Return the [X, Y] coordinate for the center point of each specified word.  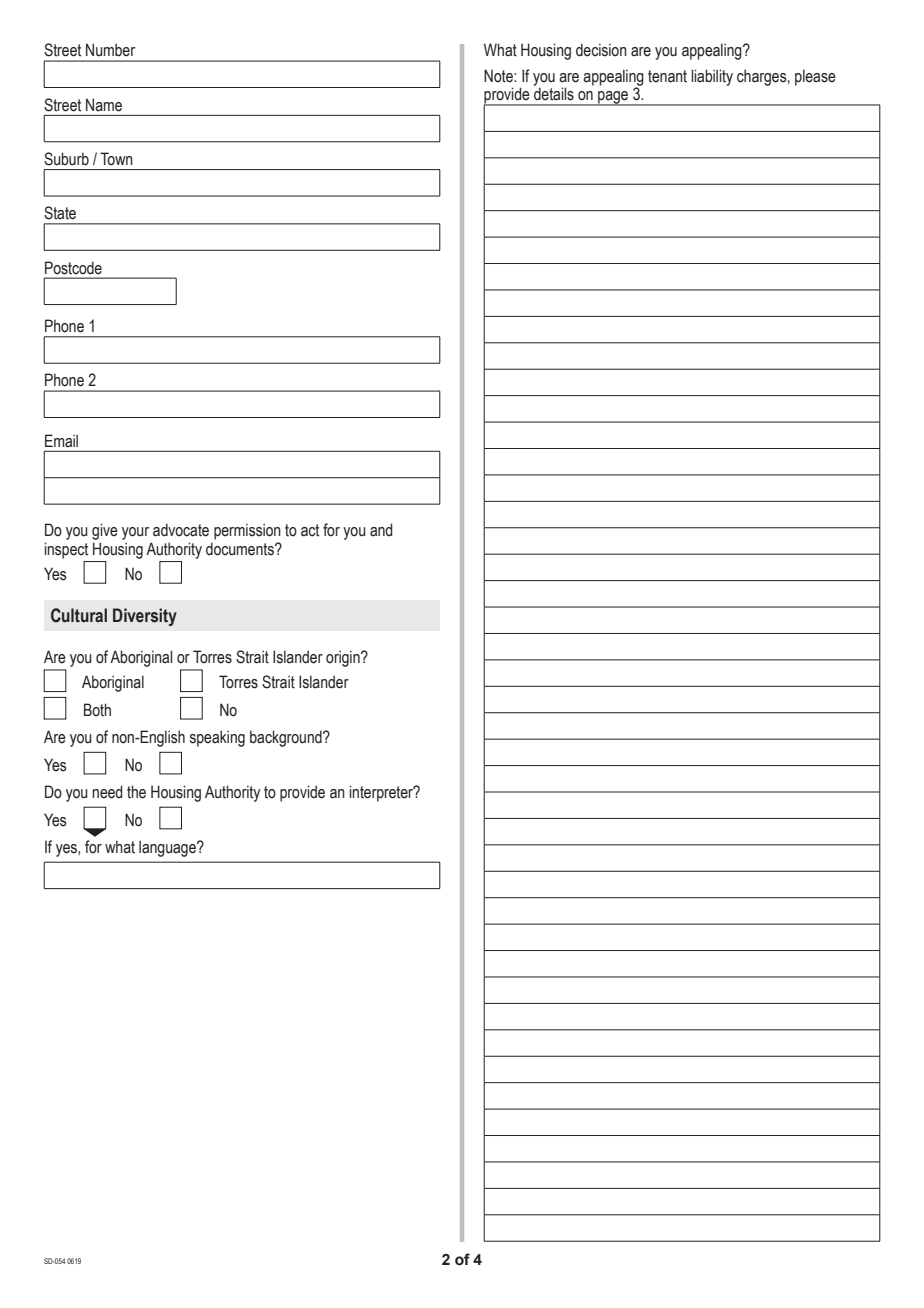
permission [247, 531]
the [136, 792]
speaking [217, 738]
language [168, 848]
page [613, 98]
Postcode [73, 268]
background [287, 738]
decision [601, 50]
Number [110, 50]
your [135, 533]
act [310, 530]
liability [712, 77]
